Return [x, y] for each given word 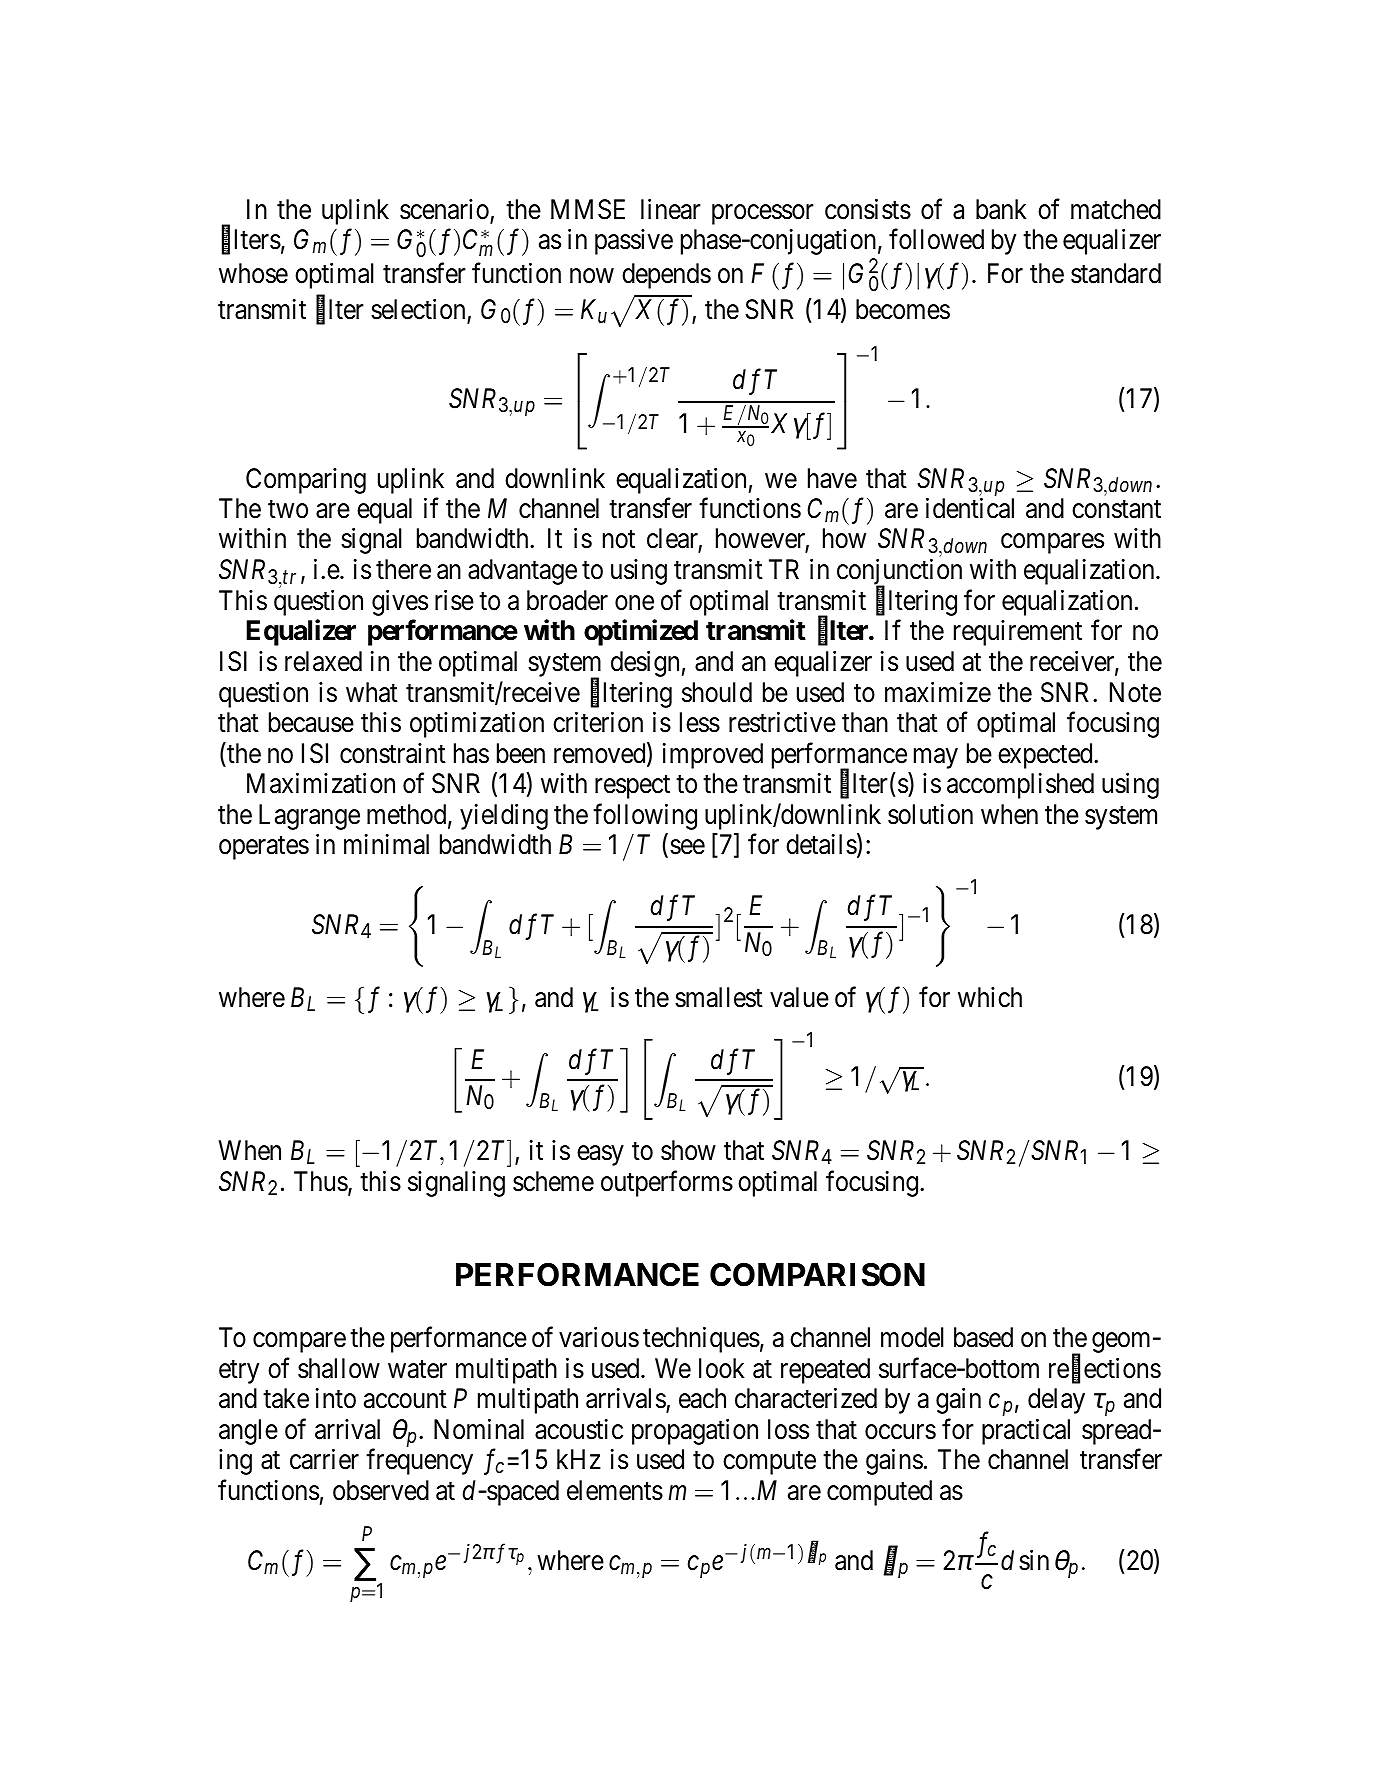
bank [1001, 209]
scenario [445, 210]
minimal [386, 844]
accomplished [1020, 786]
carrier [324, 1459]
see [687, 847]
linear [671, 209]
